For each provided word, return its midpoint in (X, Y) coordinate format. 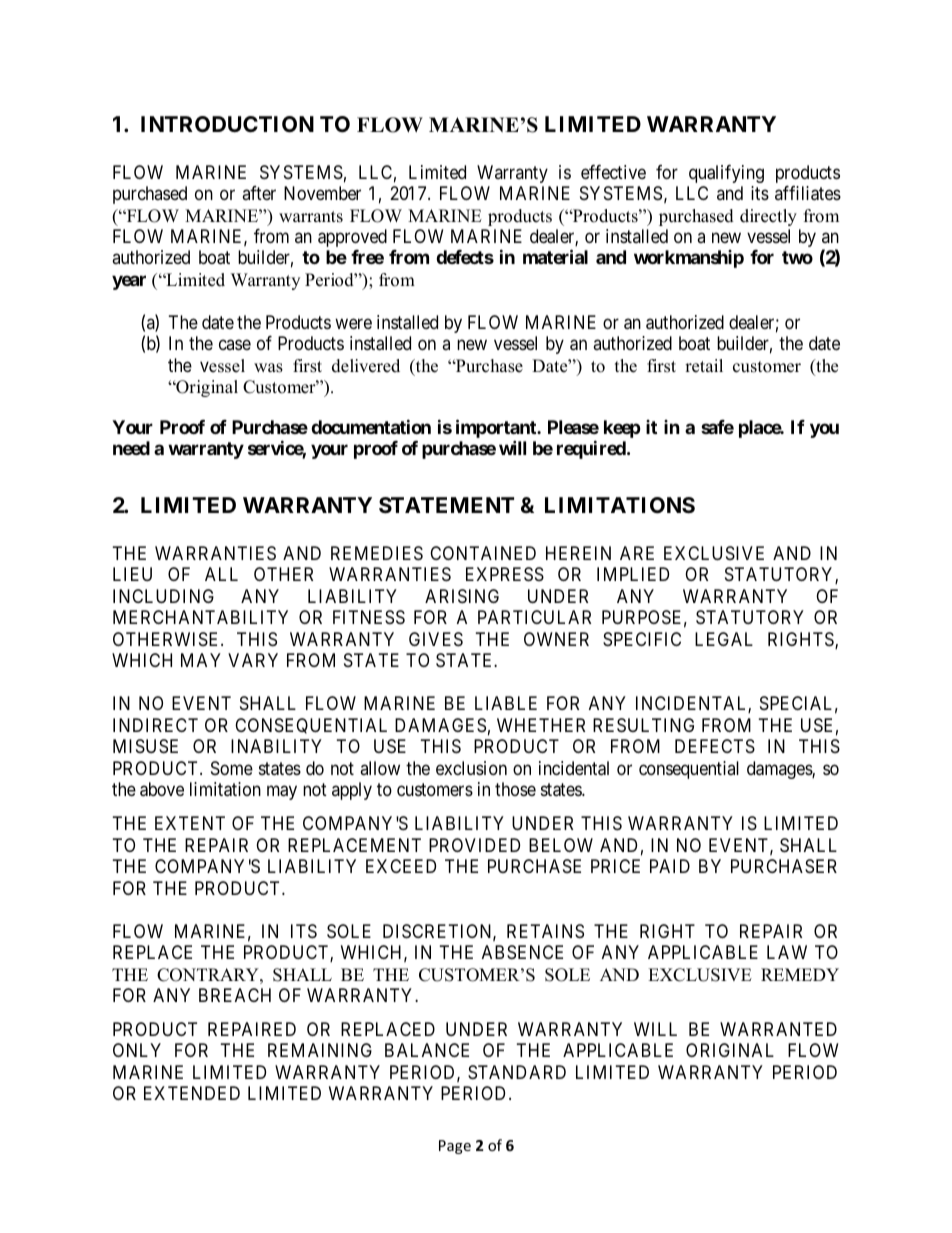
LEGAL (724, 639)
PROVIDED (474, 845)
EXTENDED (192, 1093)
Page (455, 1147)
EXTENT (190, 823)
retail (704, 366)
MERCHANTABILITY (200, 617)
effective (613, 172)
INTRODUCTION (227, 124)
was (268, 368)
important (497, 430)
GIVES (436, 639)
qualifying (726, 174)
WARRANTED (778, 1029)
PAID (670, 866)
